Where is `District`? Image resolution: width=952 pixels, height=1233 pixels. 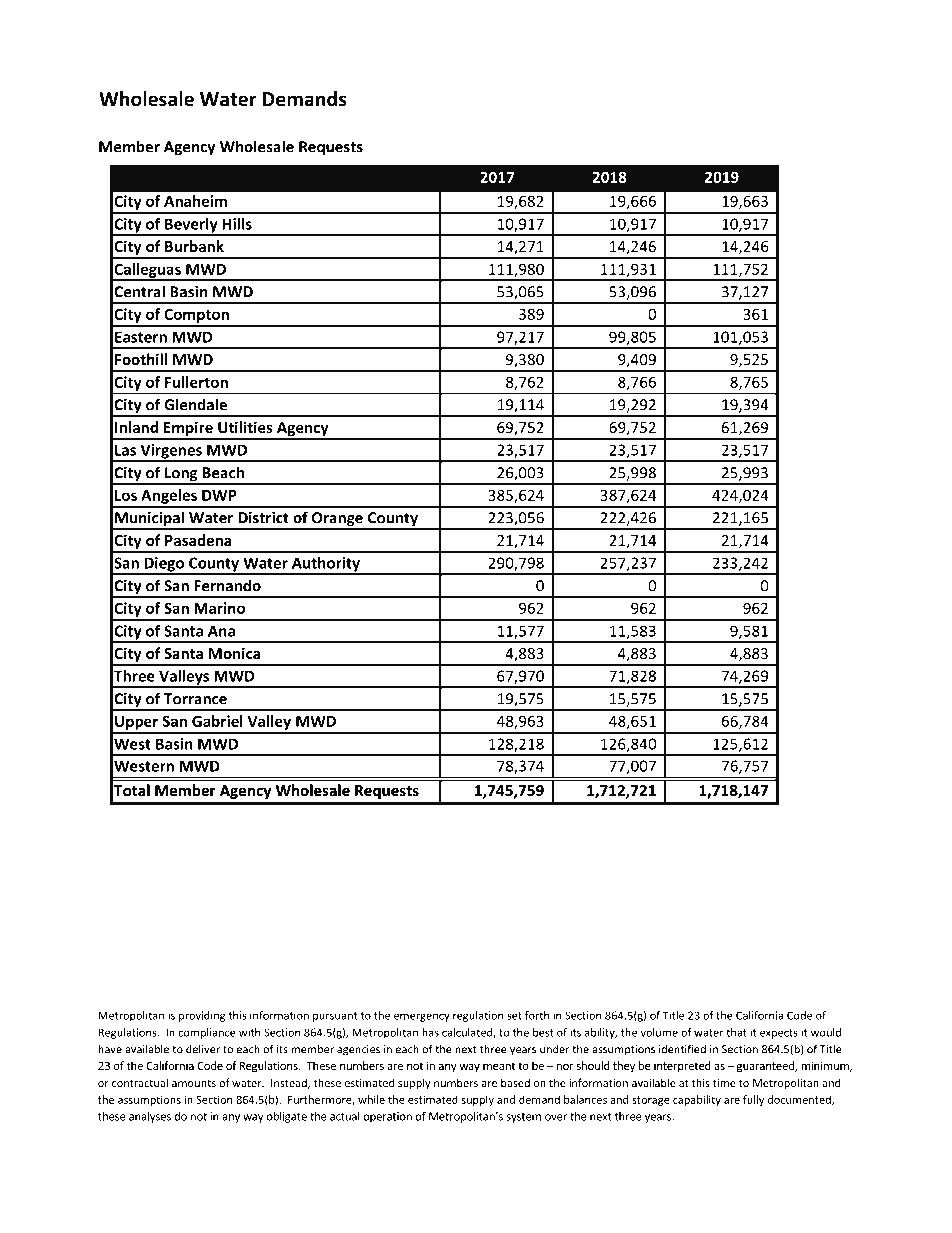
District is located at coordinates (263, 518).
